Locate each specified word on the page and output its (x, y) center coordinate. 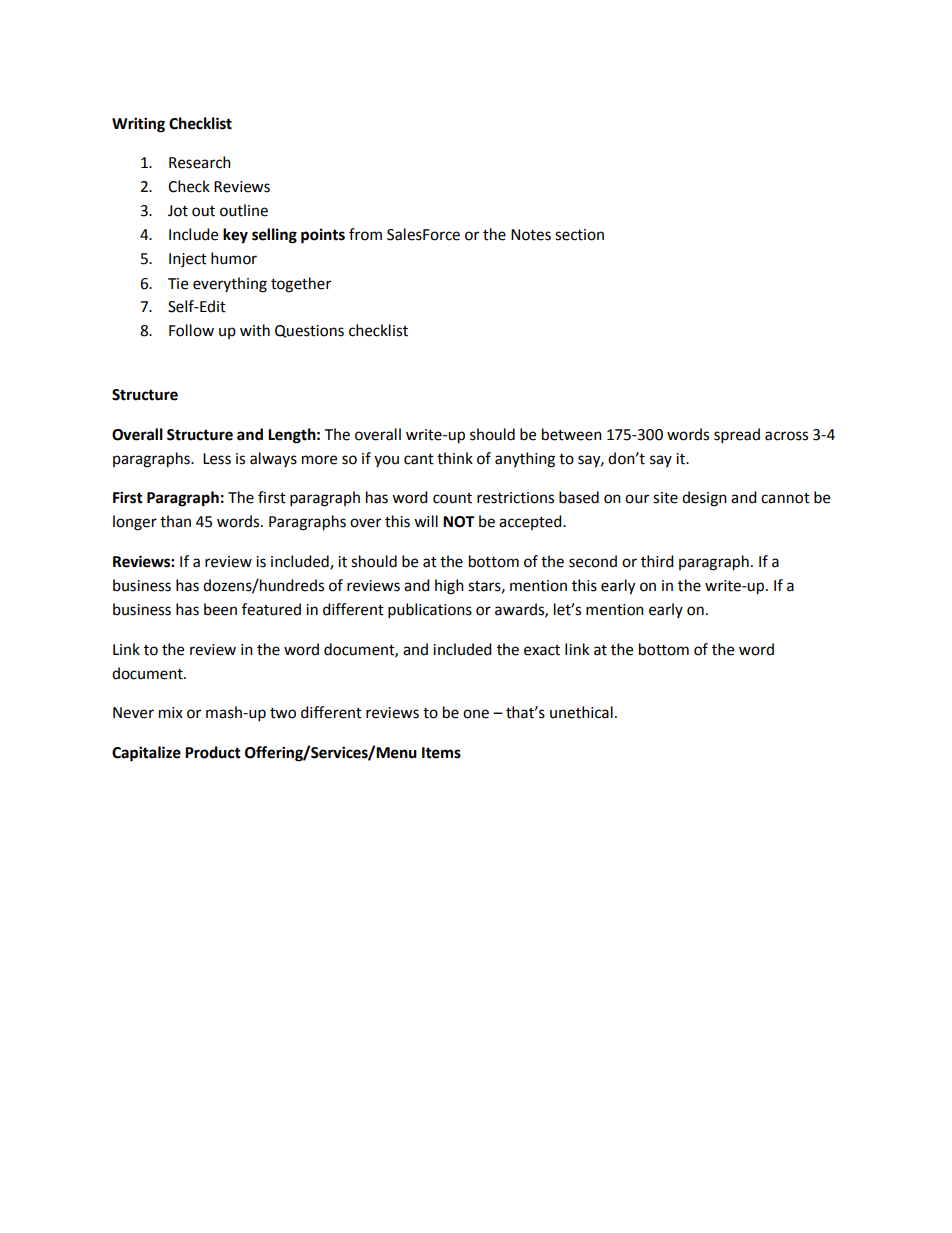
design (704, 499)
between (572, 434)
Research (200, 162)
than (175, 521)
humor (234, 258)
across (786, 436)
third (657, 561)
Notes (531, 235)
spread (737, 436)
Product (213, 752)
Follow (191, 330)
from (365, 234)
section (579, 235)
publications (430, 611)
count (452, 498)
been (220, 609)
